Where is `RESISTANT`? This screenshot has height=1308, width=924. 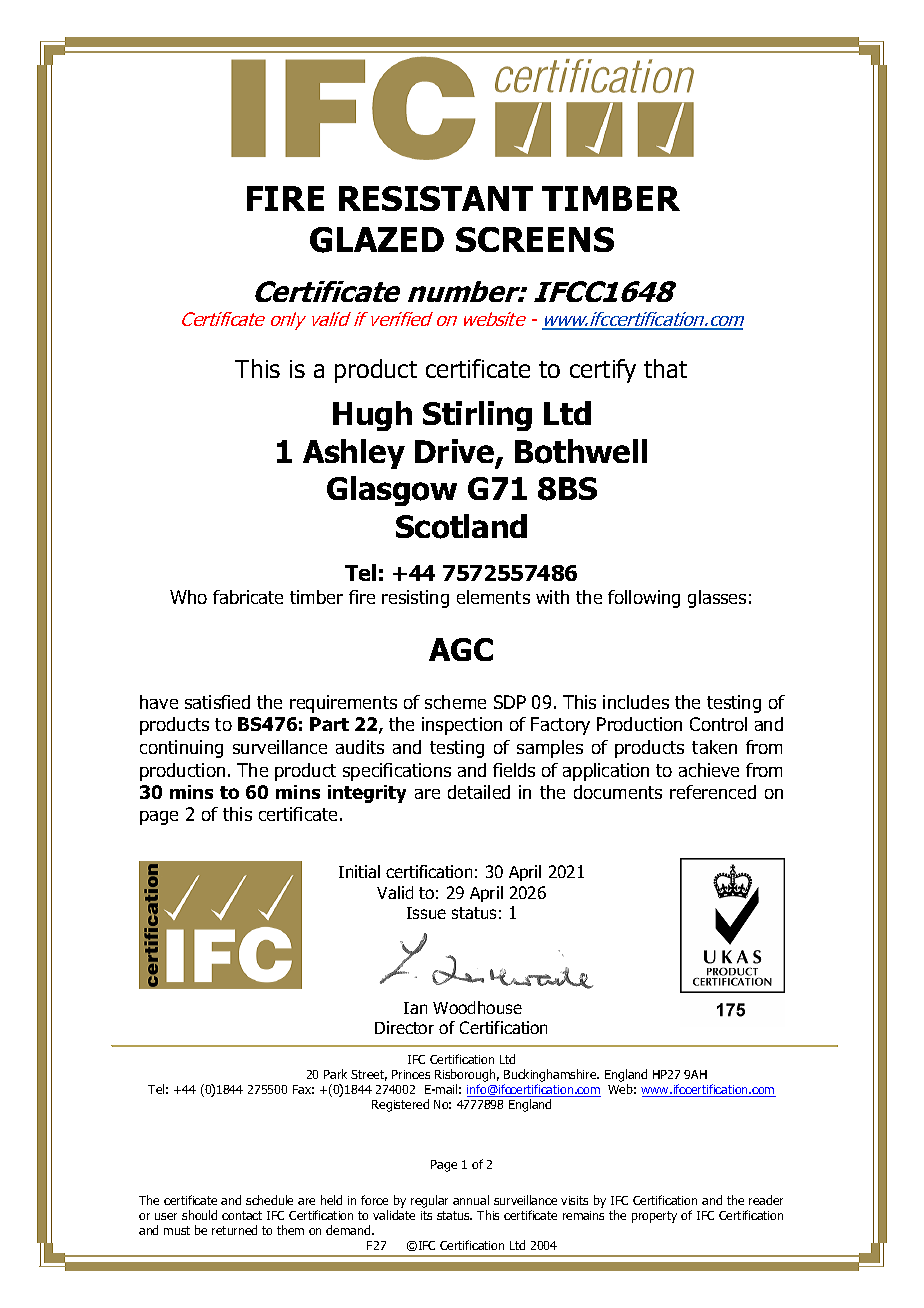
RESISTANT is located at coordinates (436, 198).
